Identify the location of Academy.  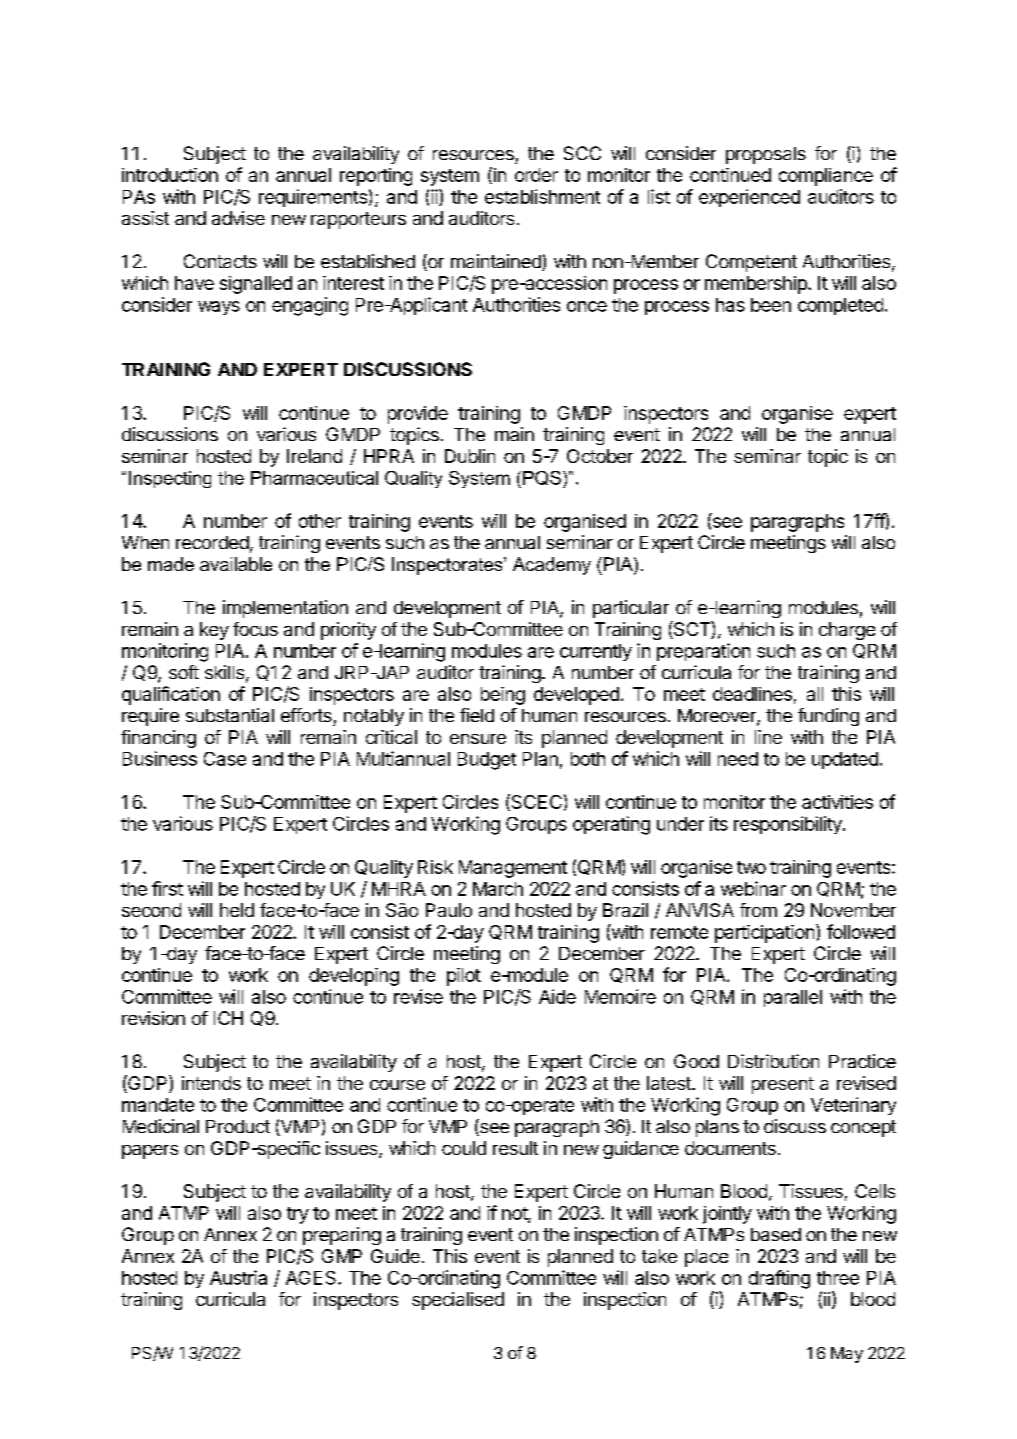
(552, 566).
